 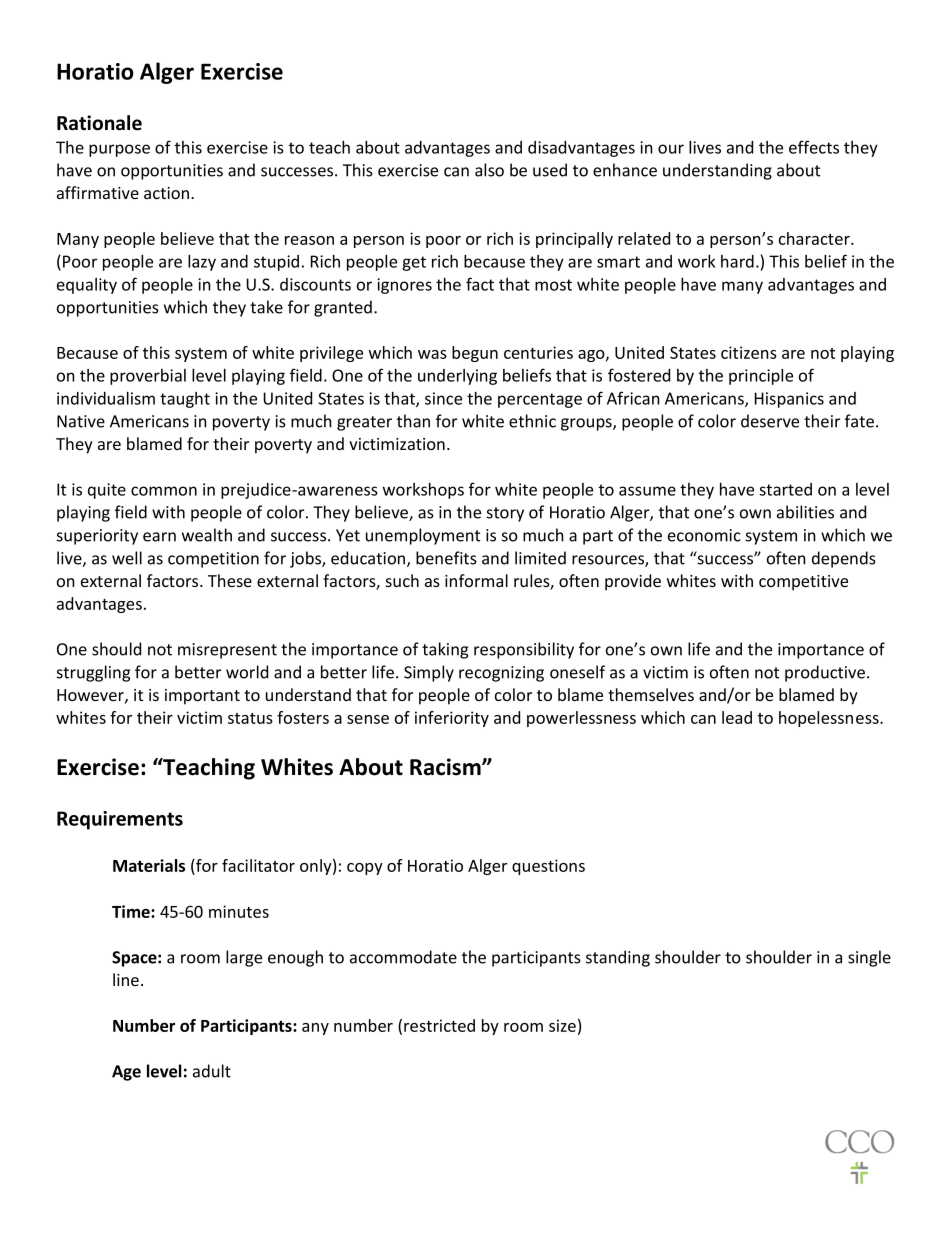 I want to click on adult, so click(x=212, y=1071).
